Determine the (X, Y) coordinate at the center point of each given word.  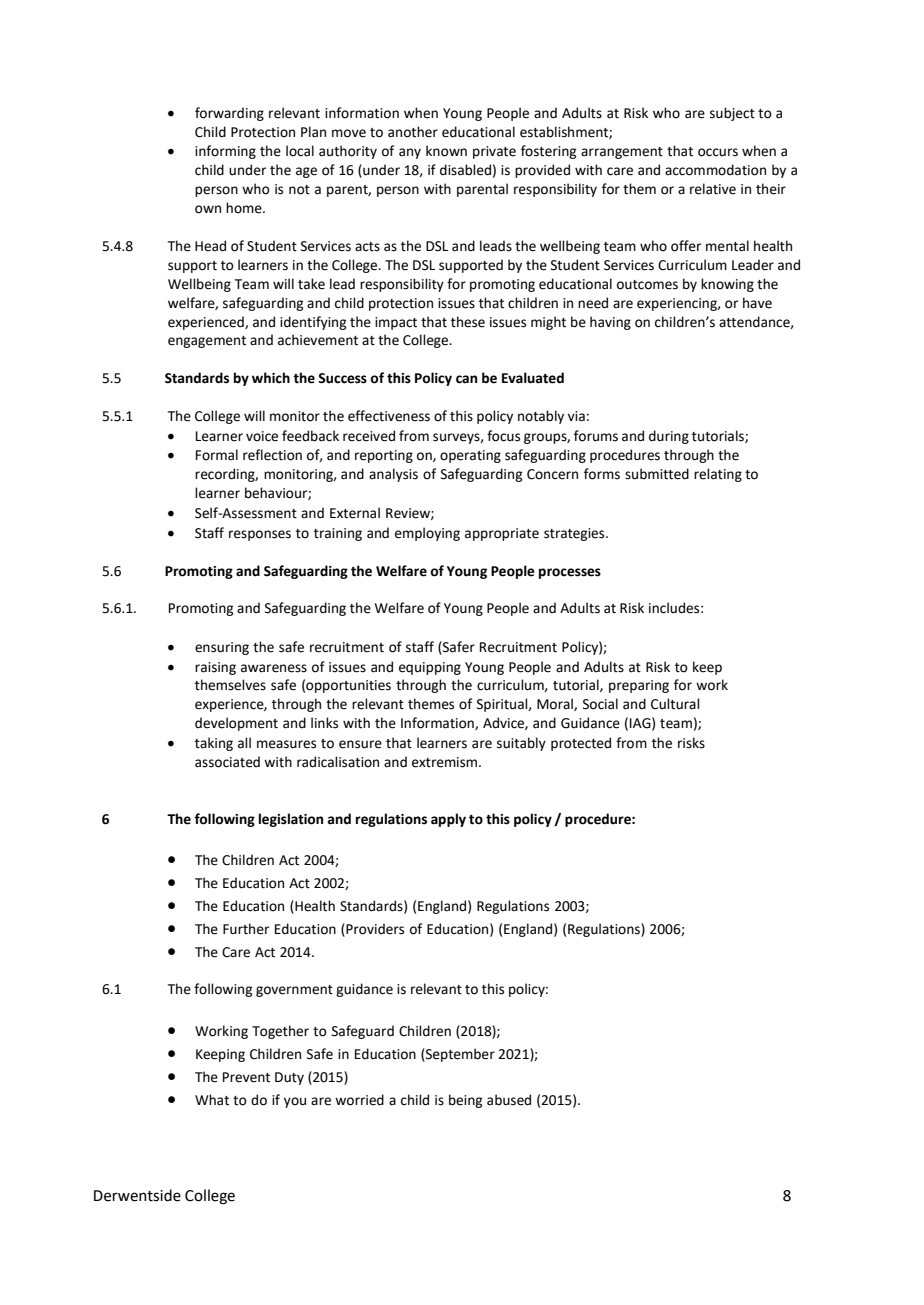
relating (718, 475)
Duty (289, 1078)
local (300, 151)
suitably (521, 744)
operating (470, 456)
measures (286, 744)
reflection (272, 455)
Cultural (675, 704)
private (494, 152)
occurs (718, 152)
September (459, 1055)
